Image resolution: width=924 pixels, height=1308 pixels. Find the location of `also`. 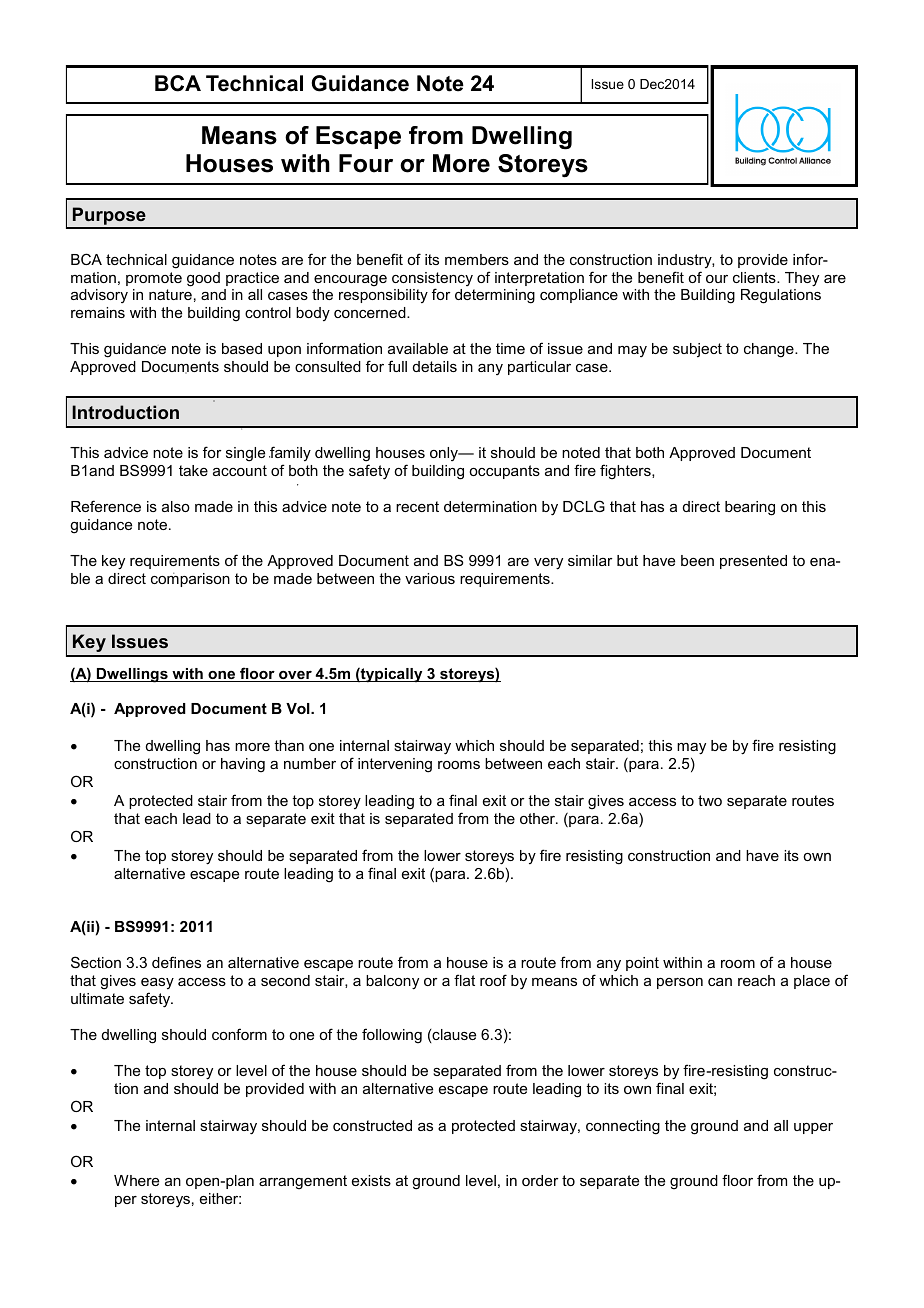

also is located at coordinates (176, 506).
